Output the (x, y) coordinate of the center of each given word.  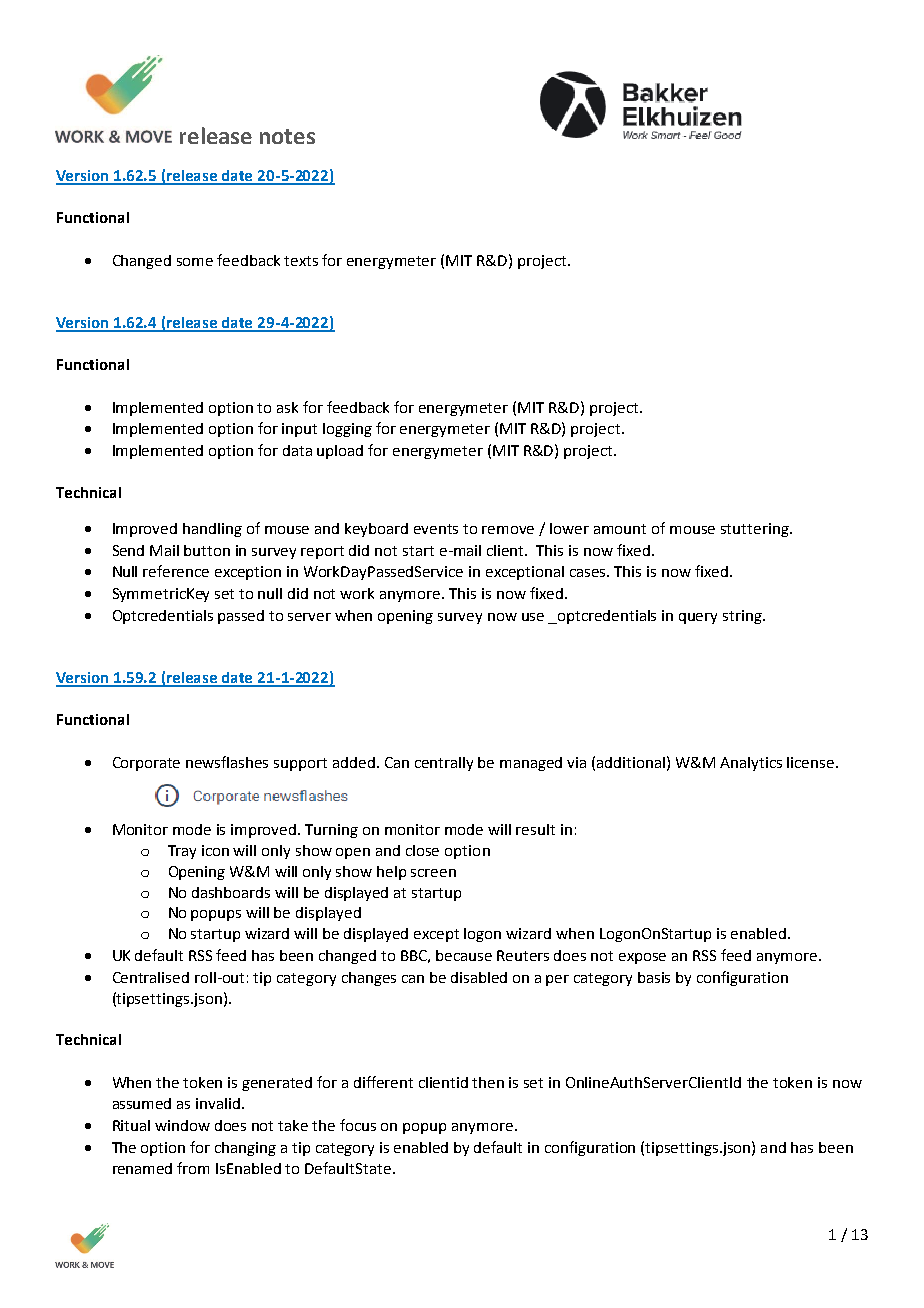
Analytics (751, 764)
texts (301, 261)
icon (215, 850)
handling (212, 530)
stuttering (756, 530)
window (182, 1125)
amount (620, 529)
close (422, 850)
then (488, 1082)
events (436, 529)
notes (287, 136)
